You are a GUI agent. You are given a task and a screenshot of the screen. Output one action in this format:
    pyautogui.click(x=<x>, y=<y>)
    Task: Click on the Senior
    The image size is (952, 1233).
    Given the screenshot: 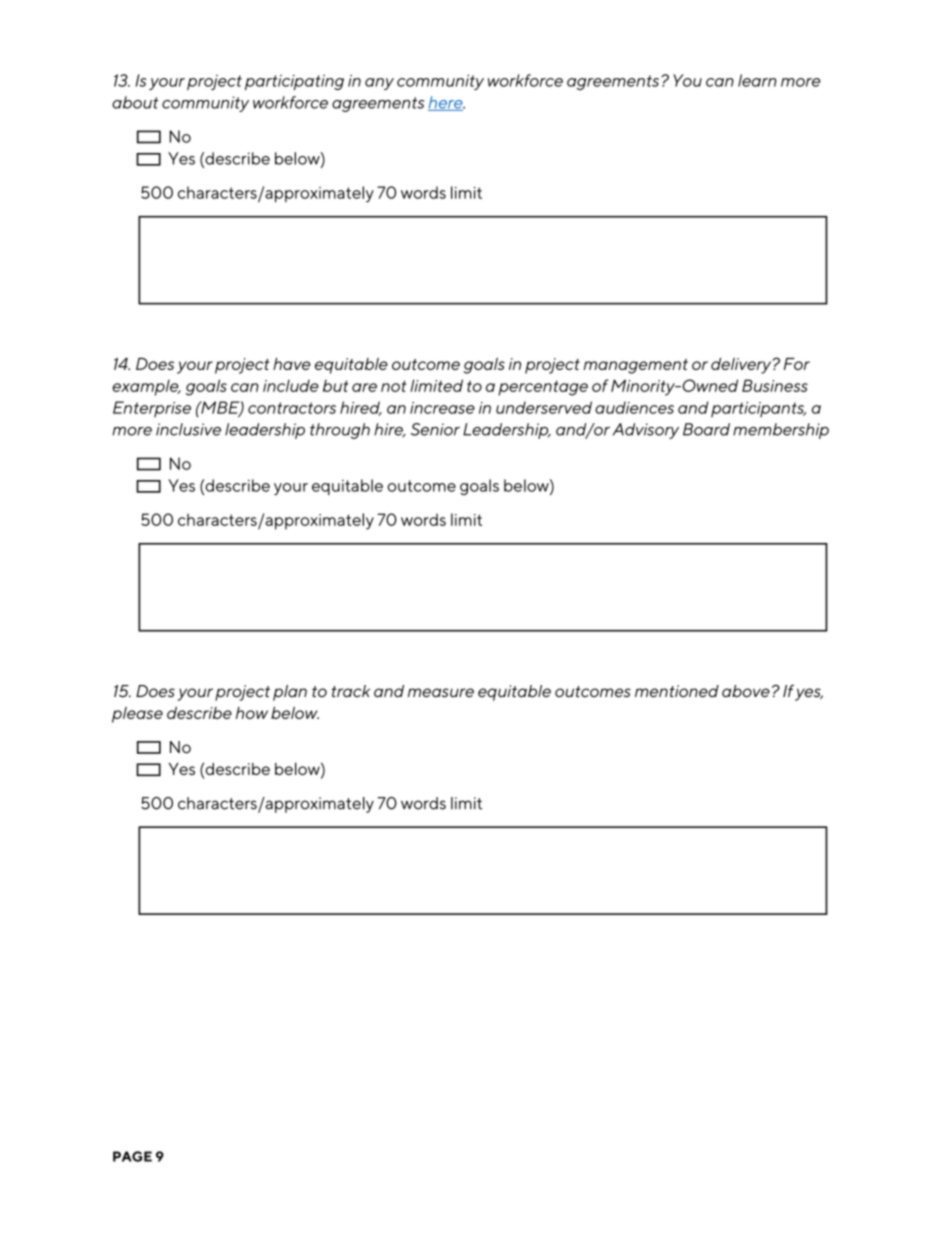 What is the action you would take?
    pyautogui.click(x=435, y=429)
